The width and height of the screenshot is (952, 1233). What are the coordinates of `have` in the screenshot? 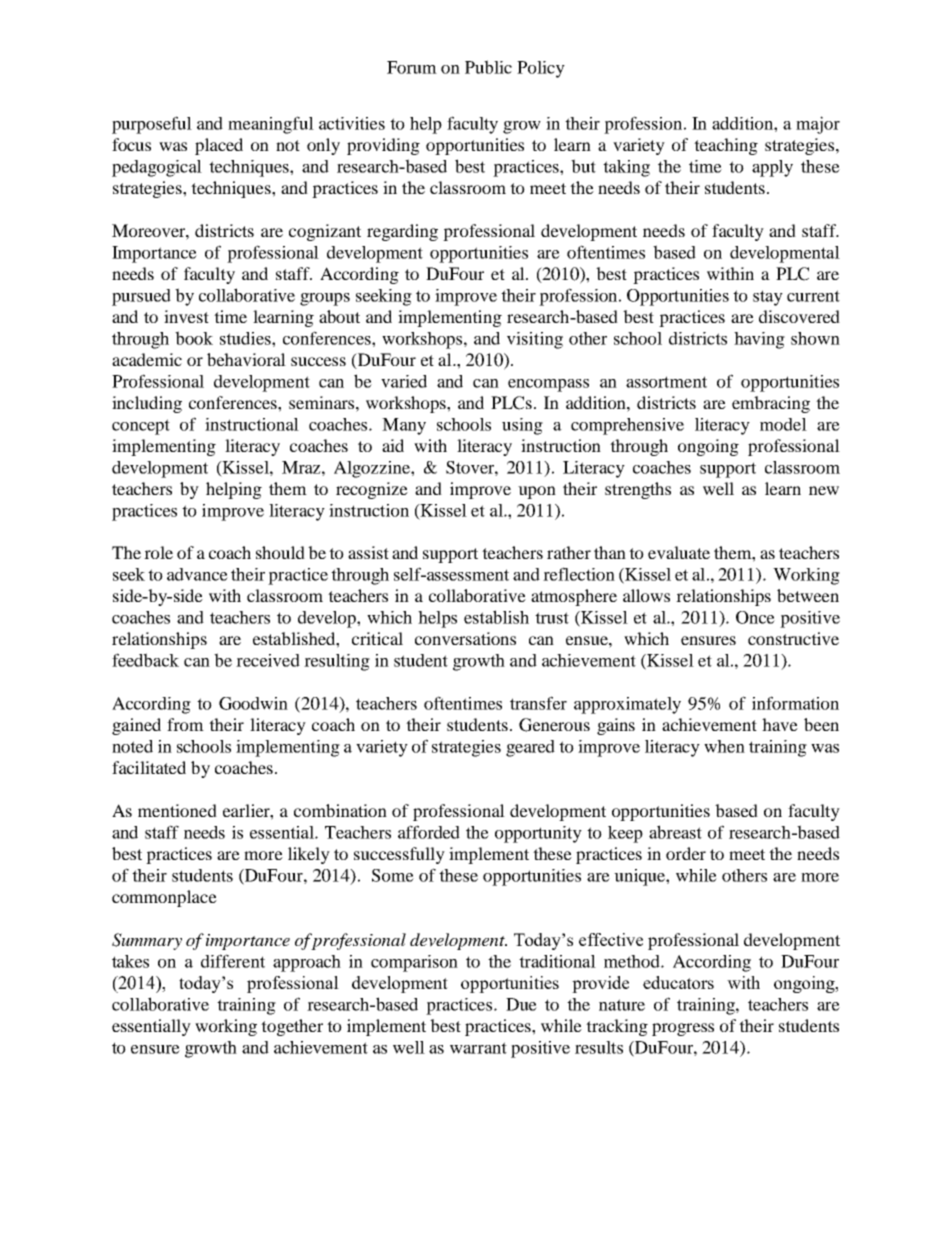 It's located at (780, 724).
